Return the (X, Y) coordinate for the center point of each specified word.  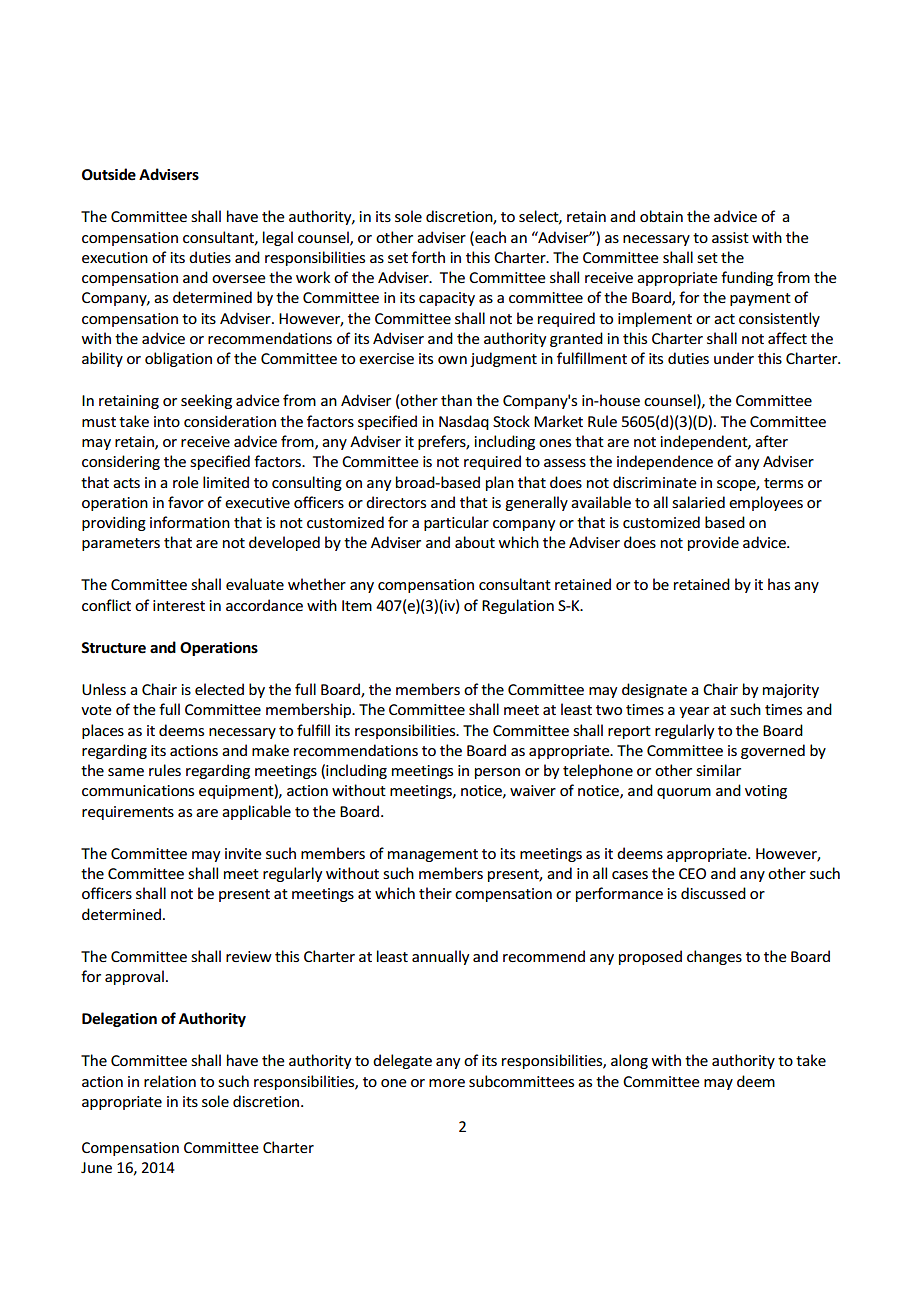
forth (428, 257)
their (435, 893)
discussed (713, 893)
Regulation (518, 606)
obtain (661, 216)
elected (219, 689)
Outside (109, 174)
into (167, 421)
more (447, 1083)
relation (170, 1081)
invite (243, 853)
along (629, 1061)
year (694, 712)
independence (665, 462)
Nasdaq (464, 422)
